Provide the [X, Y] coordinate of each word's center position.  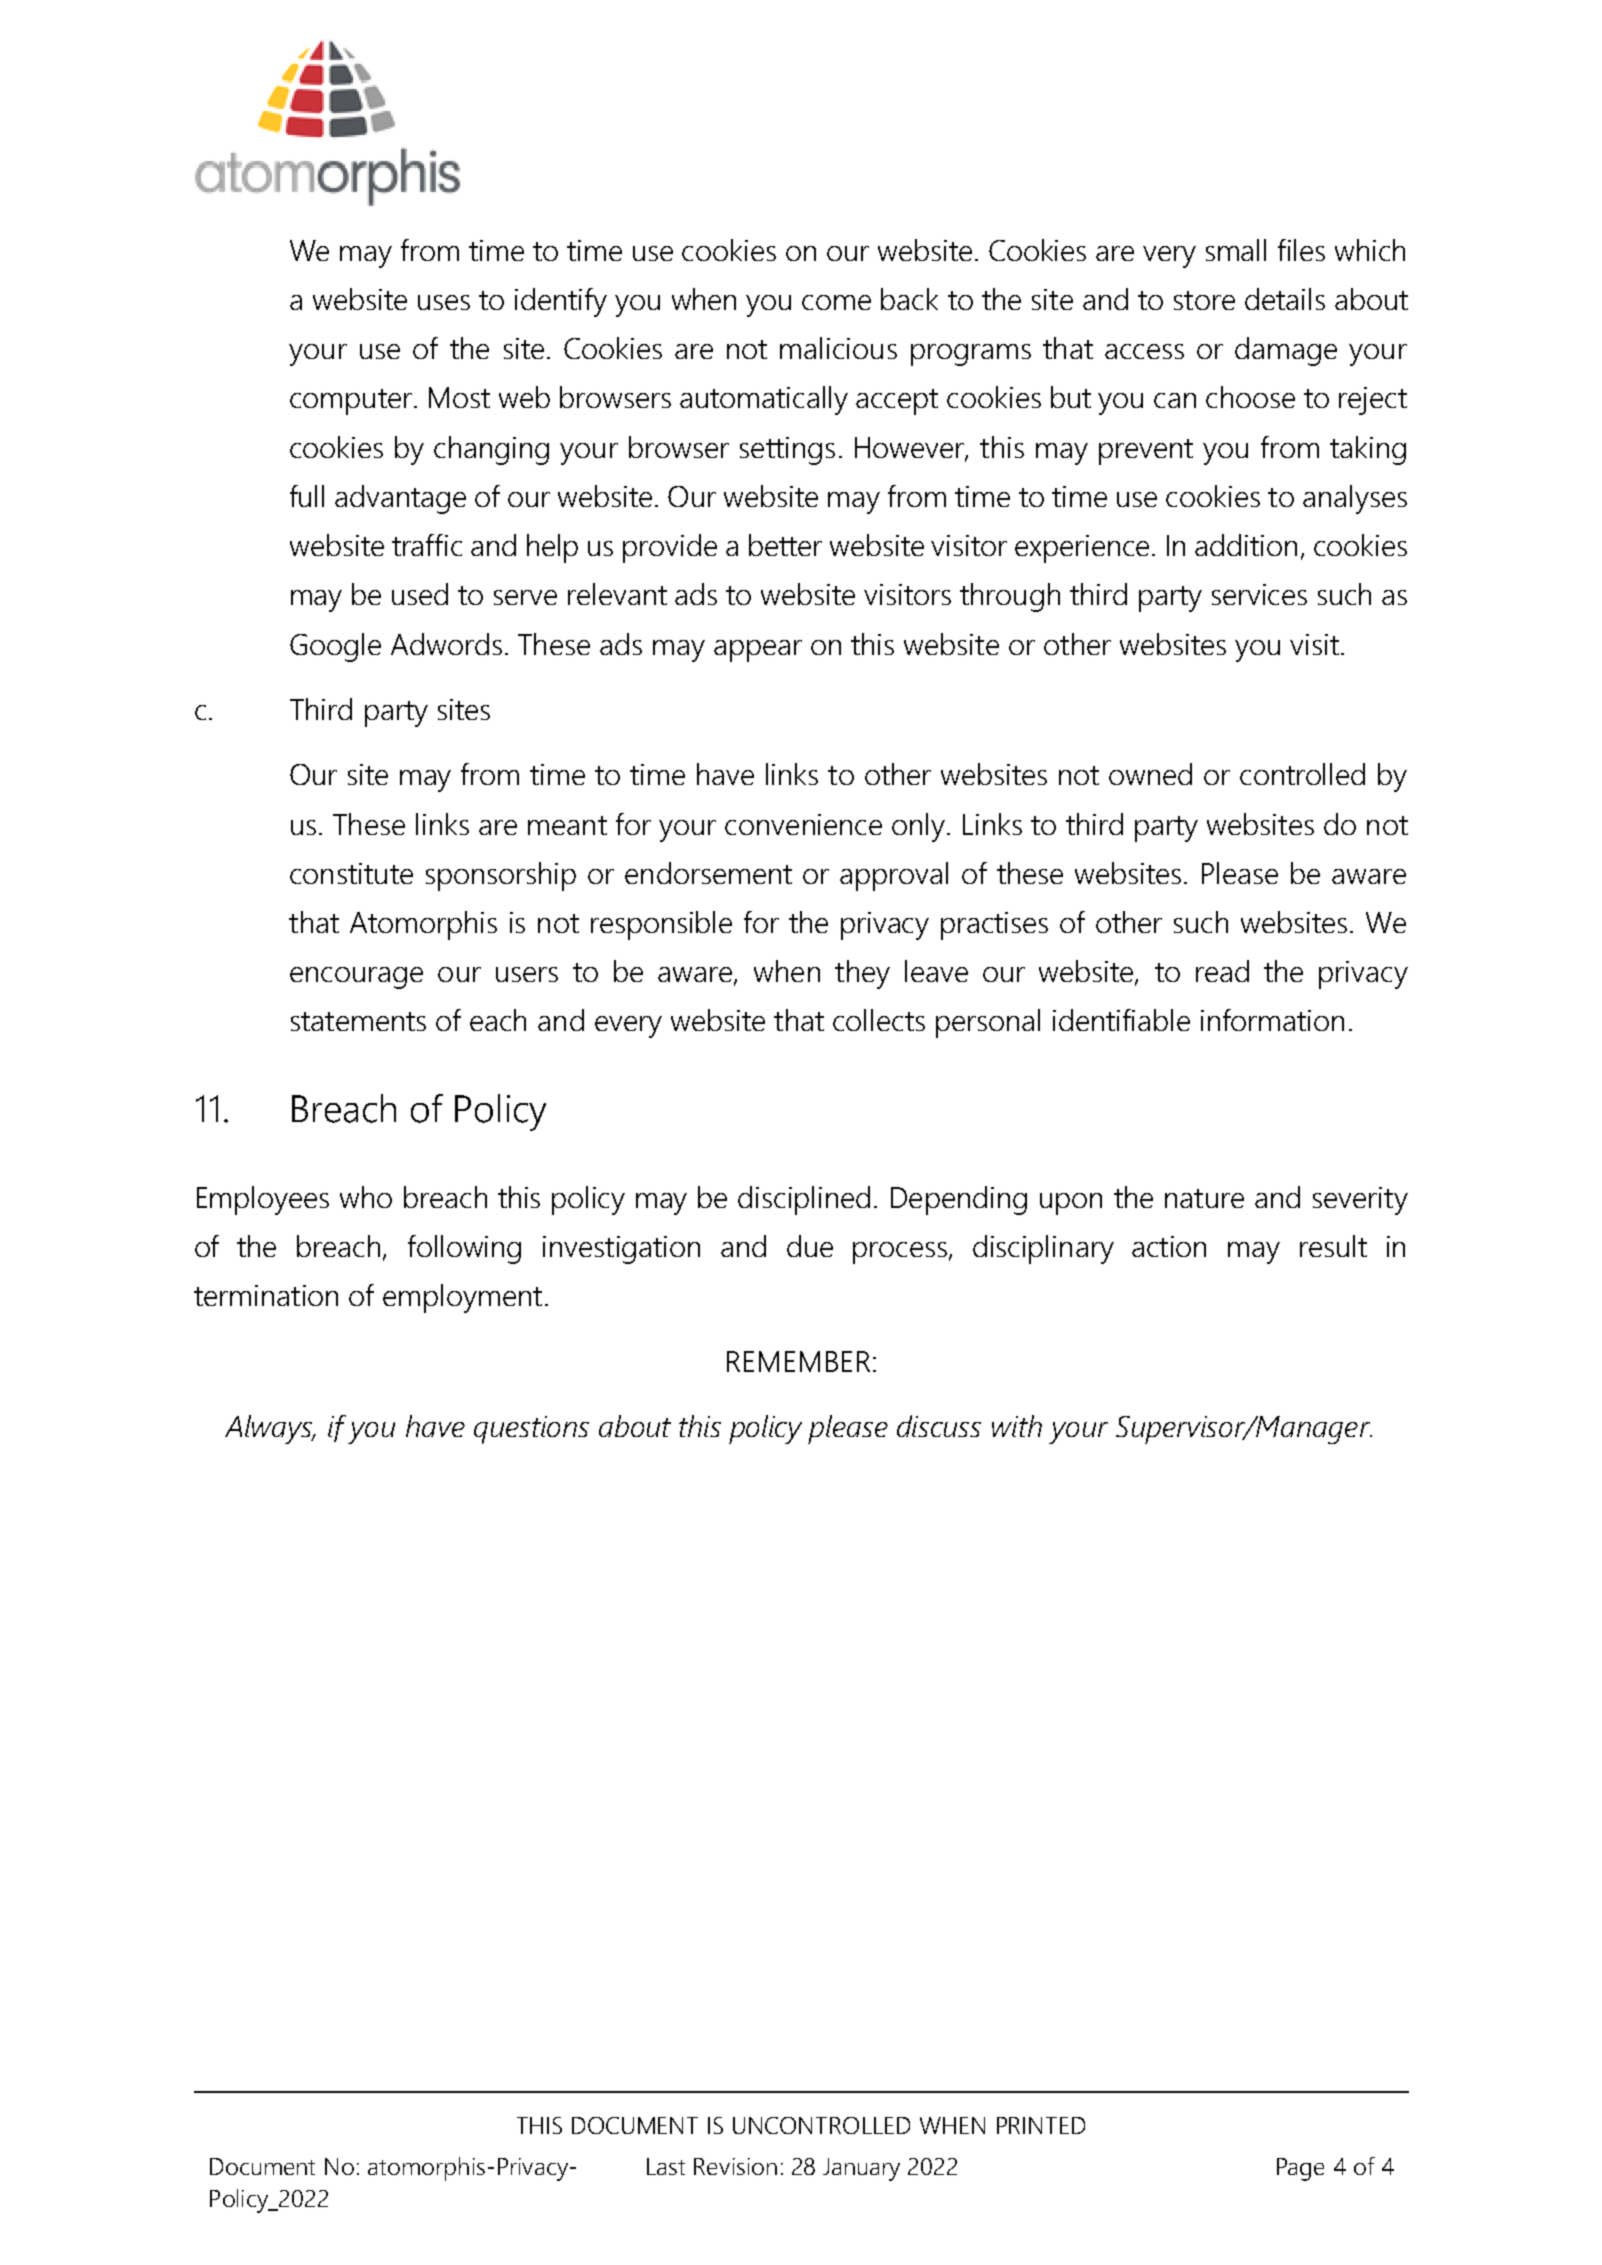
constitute [351, 873]
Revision [735, 2166]
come [836, 302]
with [1017, 1426]
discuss [939, 1426]
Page [1300, 2169]
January [861, 2169]
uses [444, 302]
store [1204, 300]
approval [894, 876]
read [1222, 971]
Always [270, 1429]
